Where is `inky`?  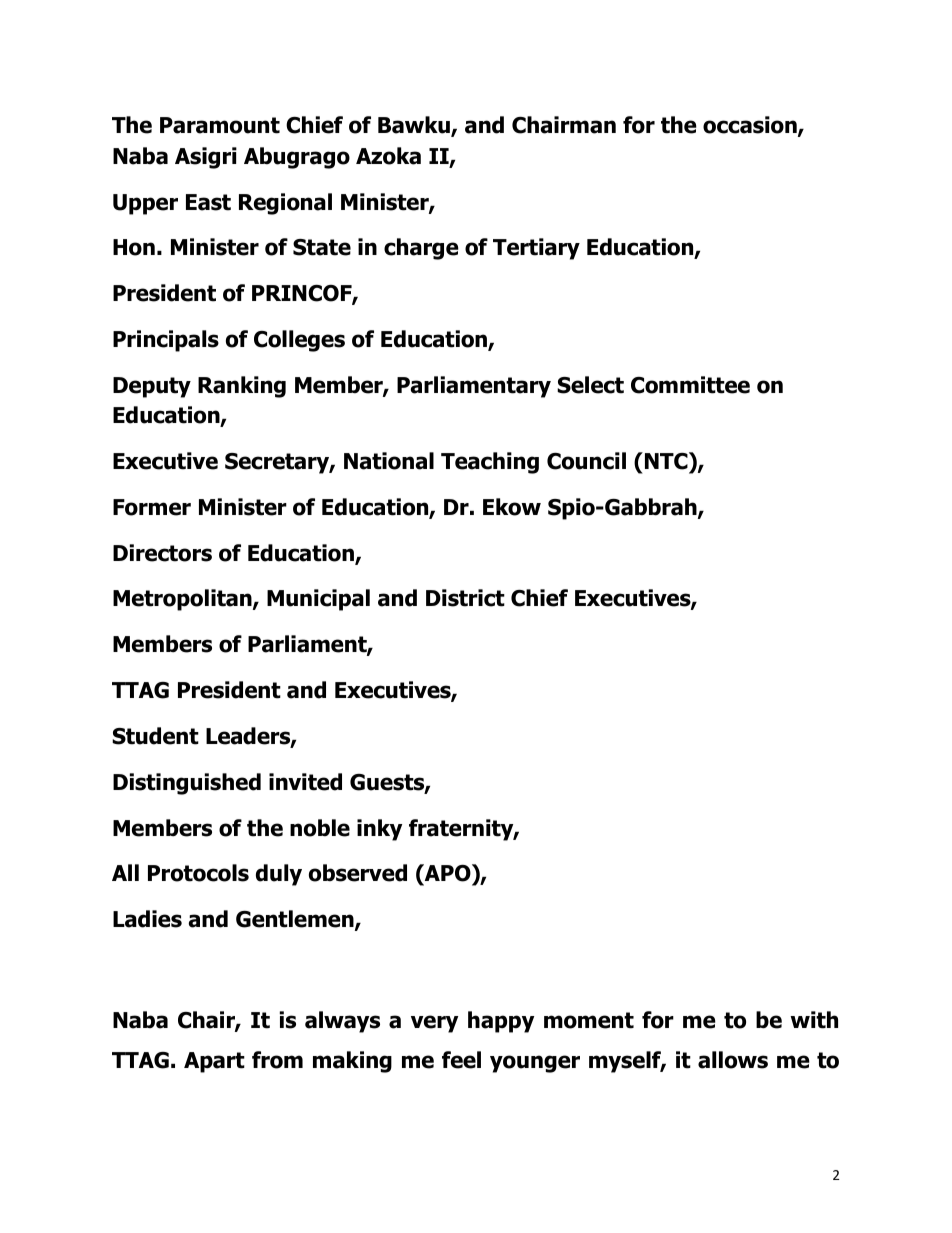
inky is located at coordinates (379, 830).
